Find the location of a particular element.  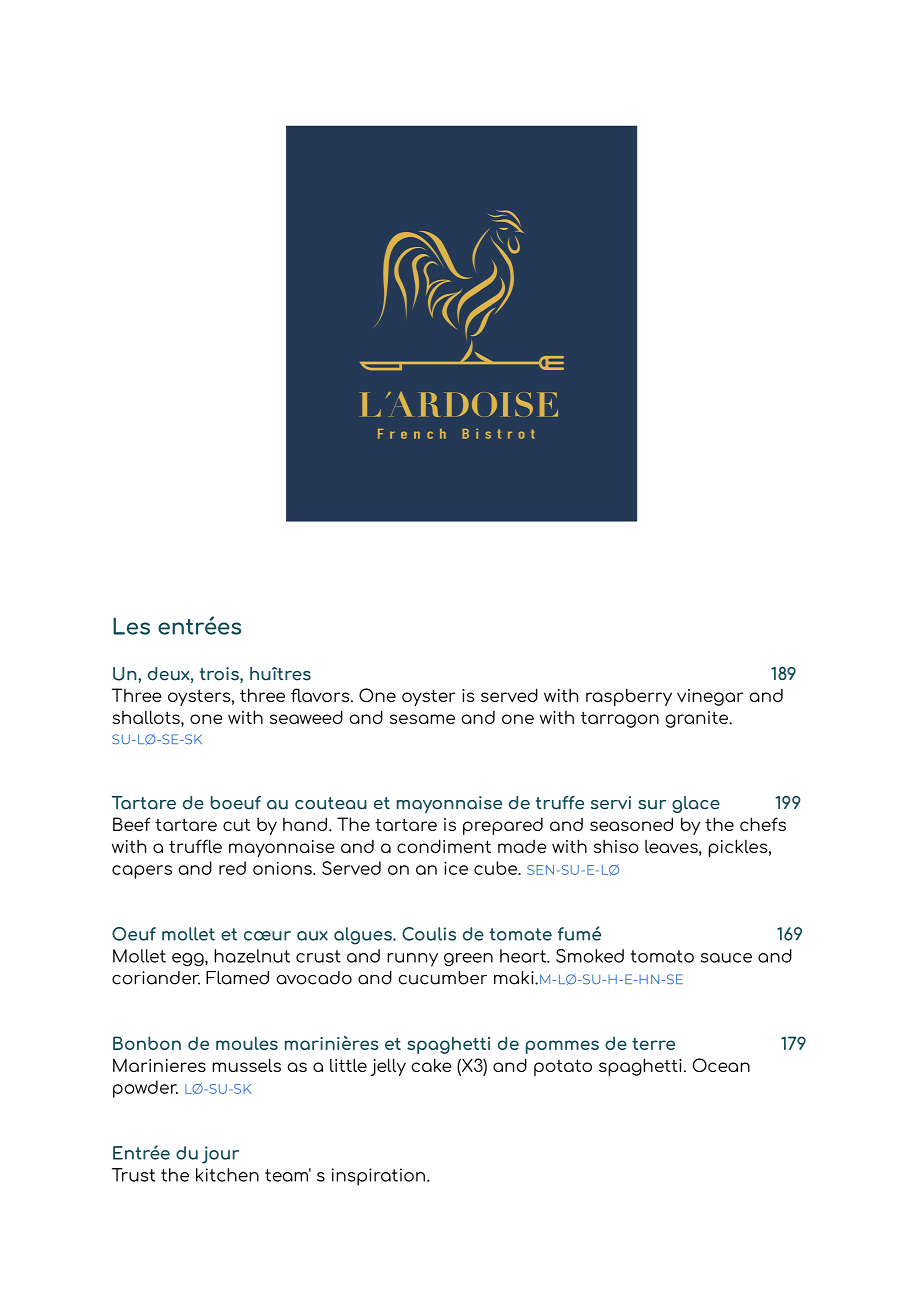

inspiration is located at coordinates (380, 1177).
